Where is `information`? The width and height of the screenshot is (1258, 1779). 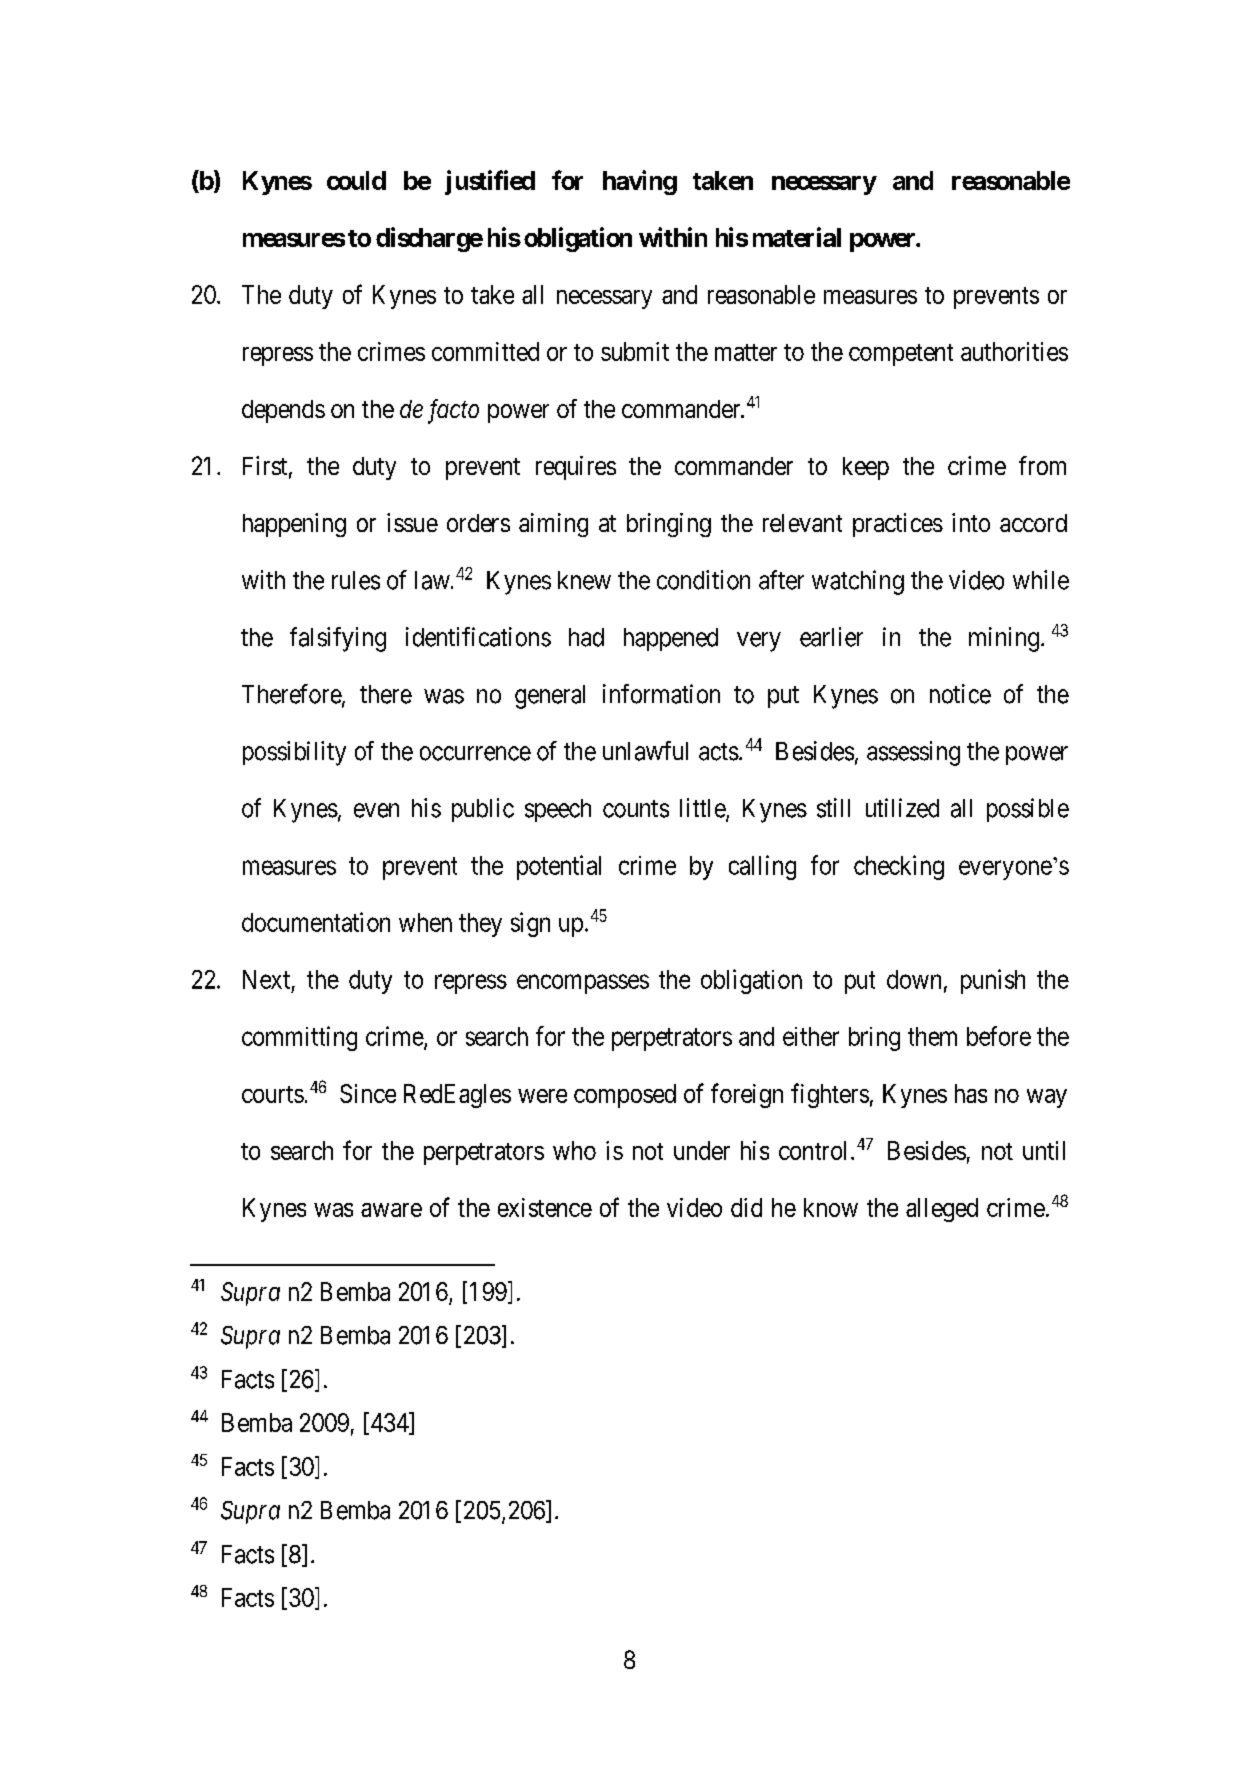 information is located at coordinates (661, 694).
